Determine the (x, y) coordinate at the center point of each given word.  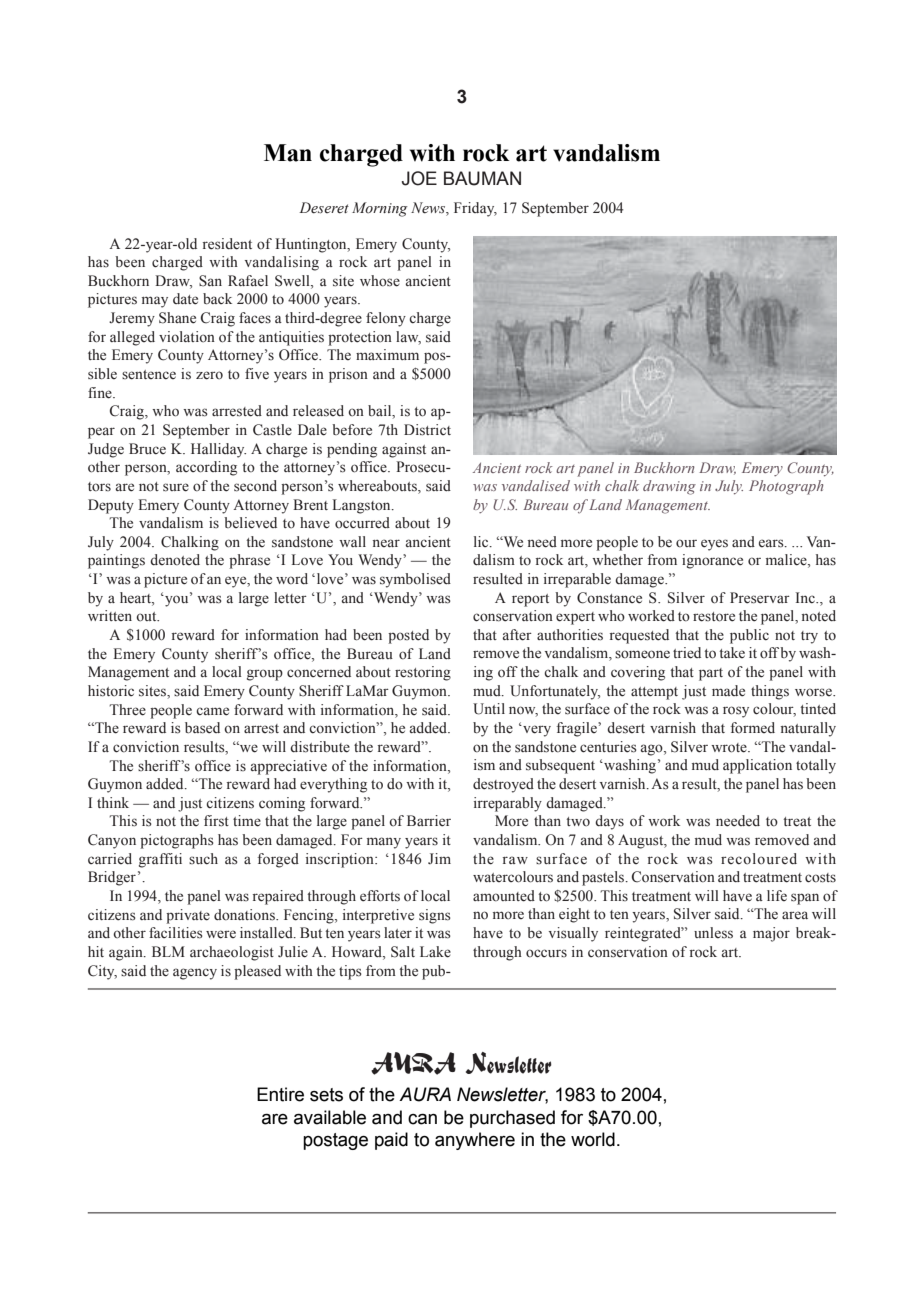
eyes (714, 545)
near (386, 543)
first (216, 821)
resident (227, 244)
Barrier (429, 821)
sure (176, 487)
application (757, 766)
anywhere (475, 1141)
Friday (475, 209)
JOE (419, 178)
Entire (280, 1094)
